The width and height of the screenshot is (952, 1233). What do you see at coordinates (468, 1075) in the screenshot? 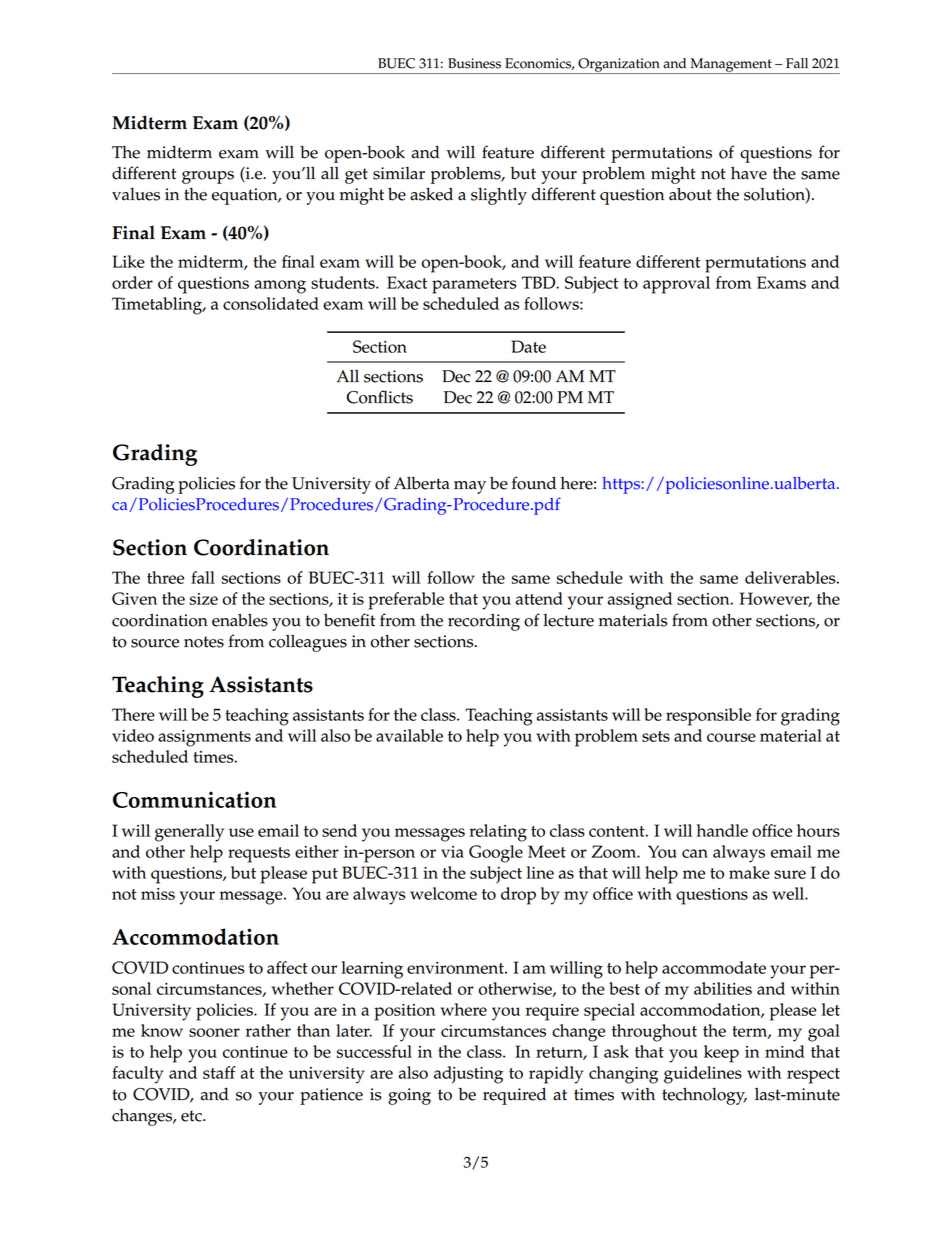
I see `adjusting` at bounding box center [468, 1075].
